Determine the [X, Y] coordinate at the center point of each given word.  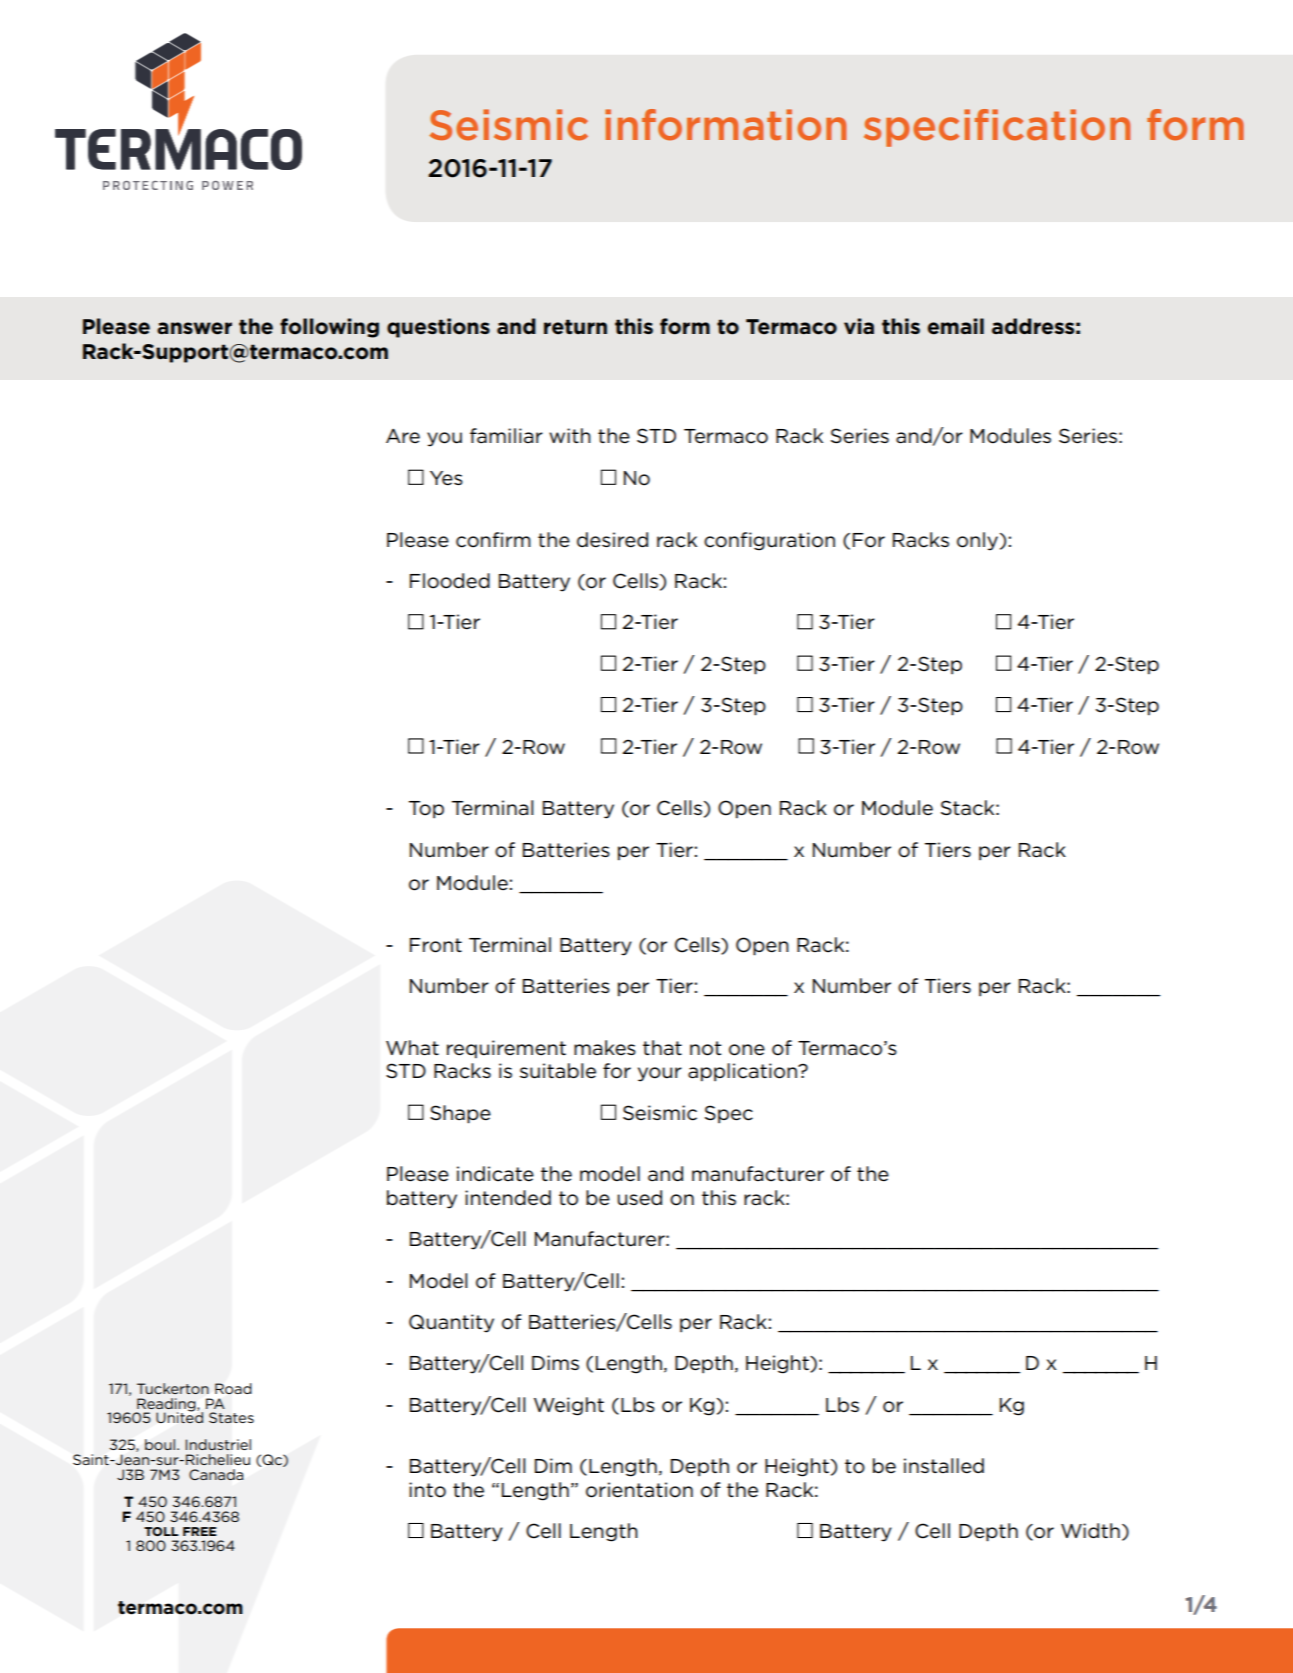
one [747, 1050]
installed [944, 1466]
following [329, 328]
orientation [639, 1490]
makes [605, 1048]
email [956, 326]
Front [436, 945]
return [575, 327]
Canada [216, 1474]
